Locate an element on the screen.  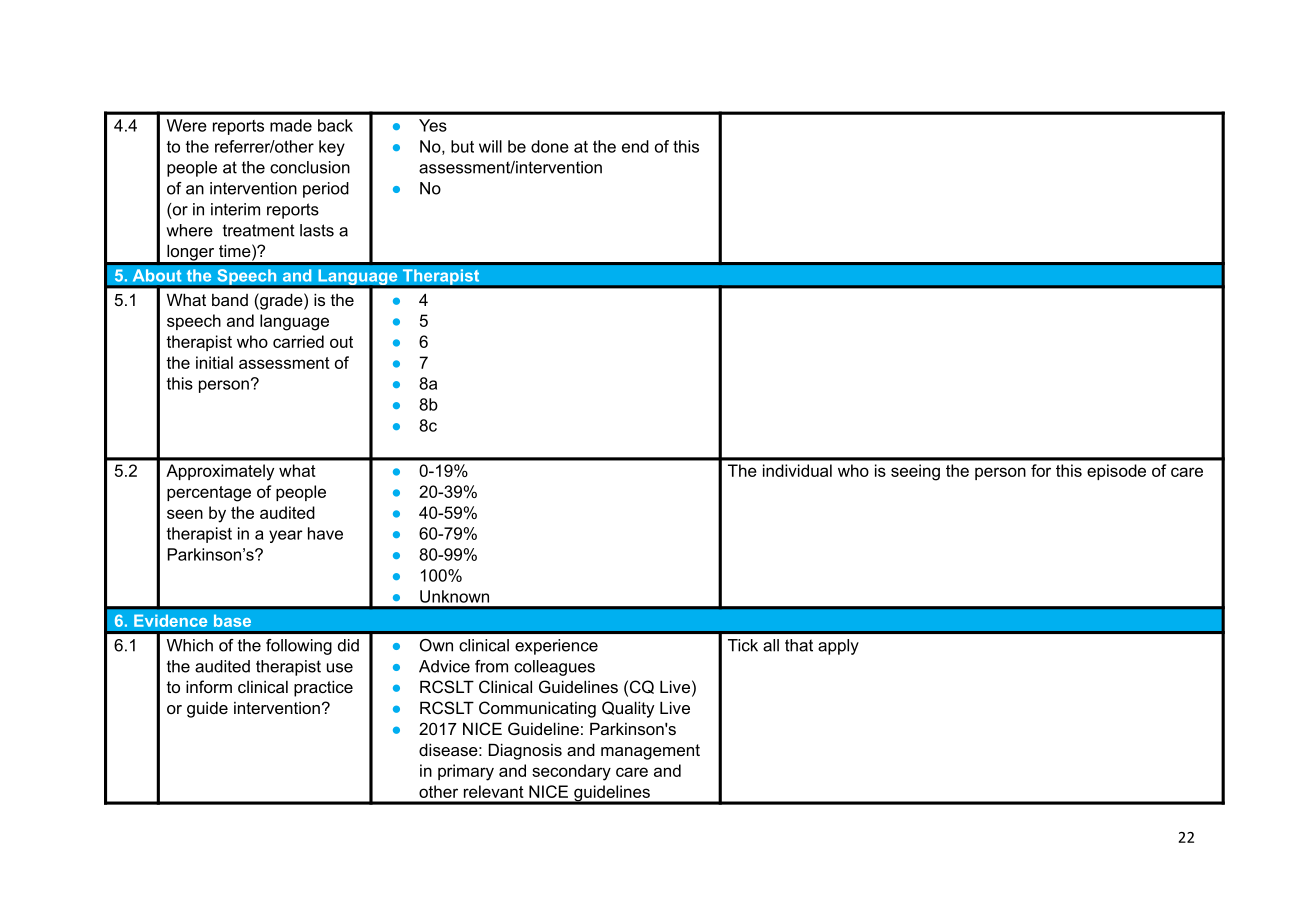
carried is located at coordinates (298, 341).
